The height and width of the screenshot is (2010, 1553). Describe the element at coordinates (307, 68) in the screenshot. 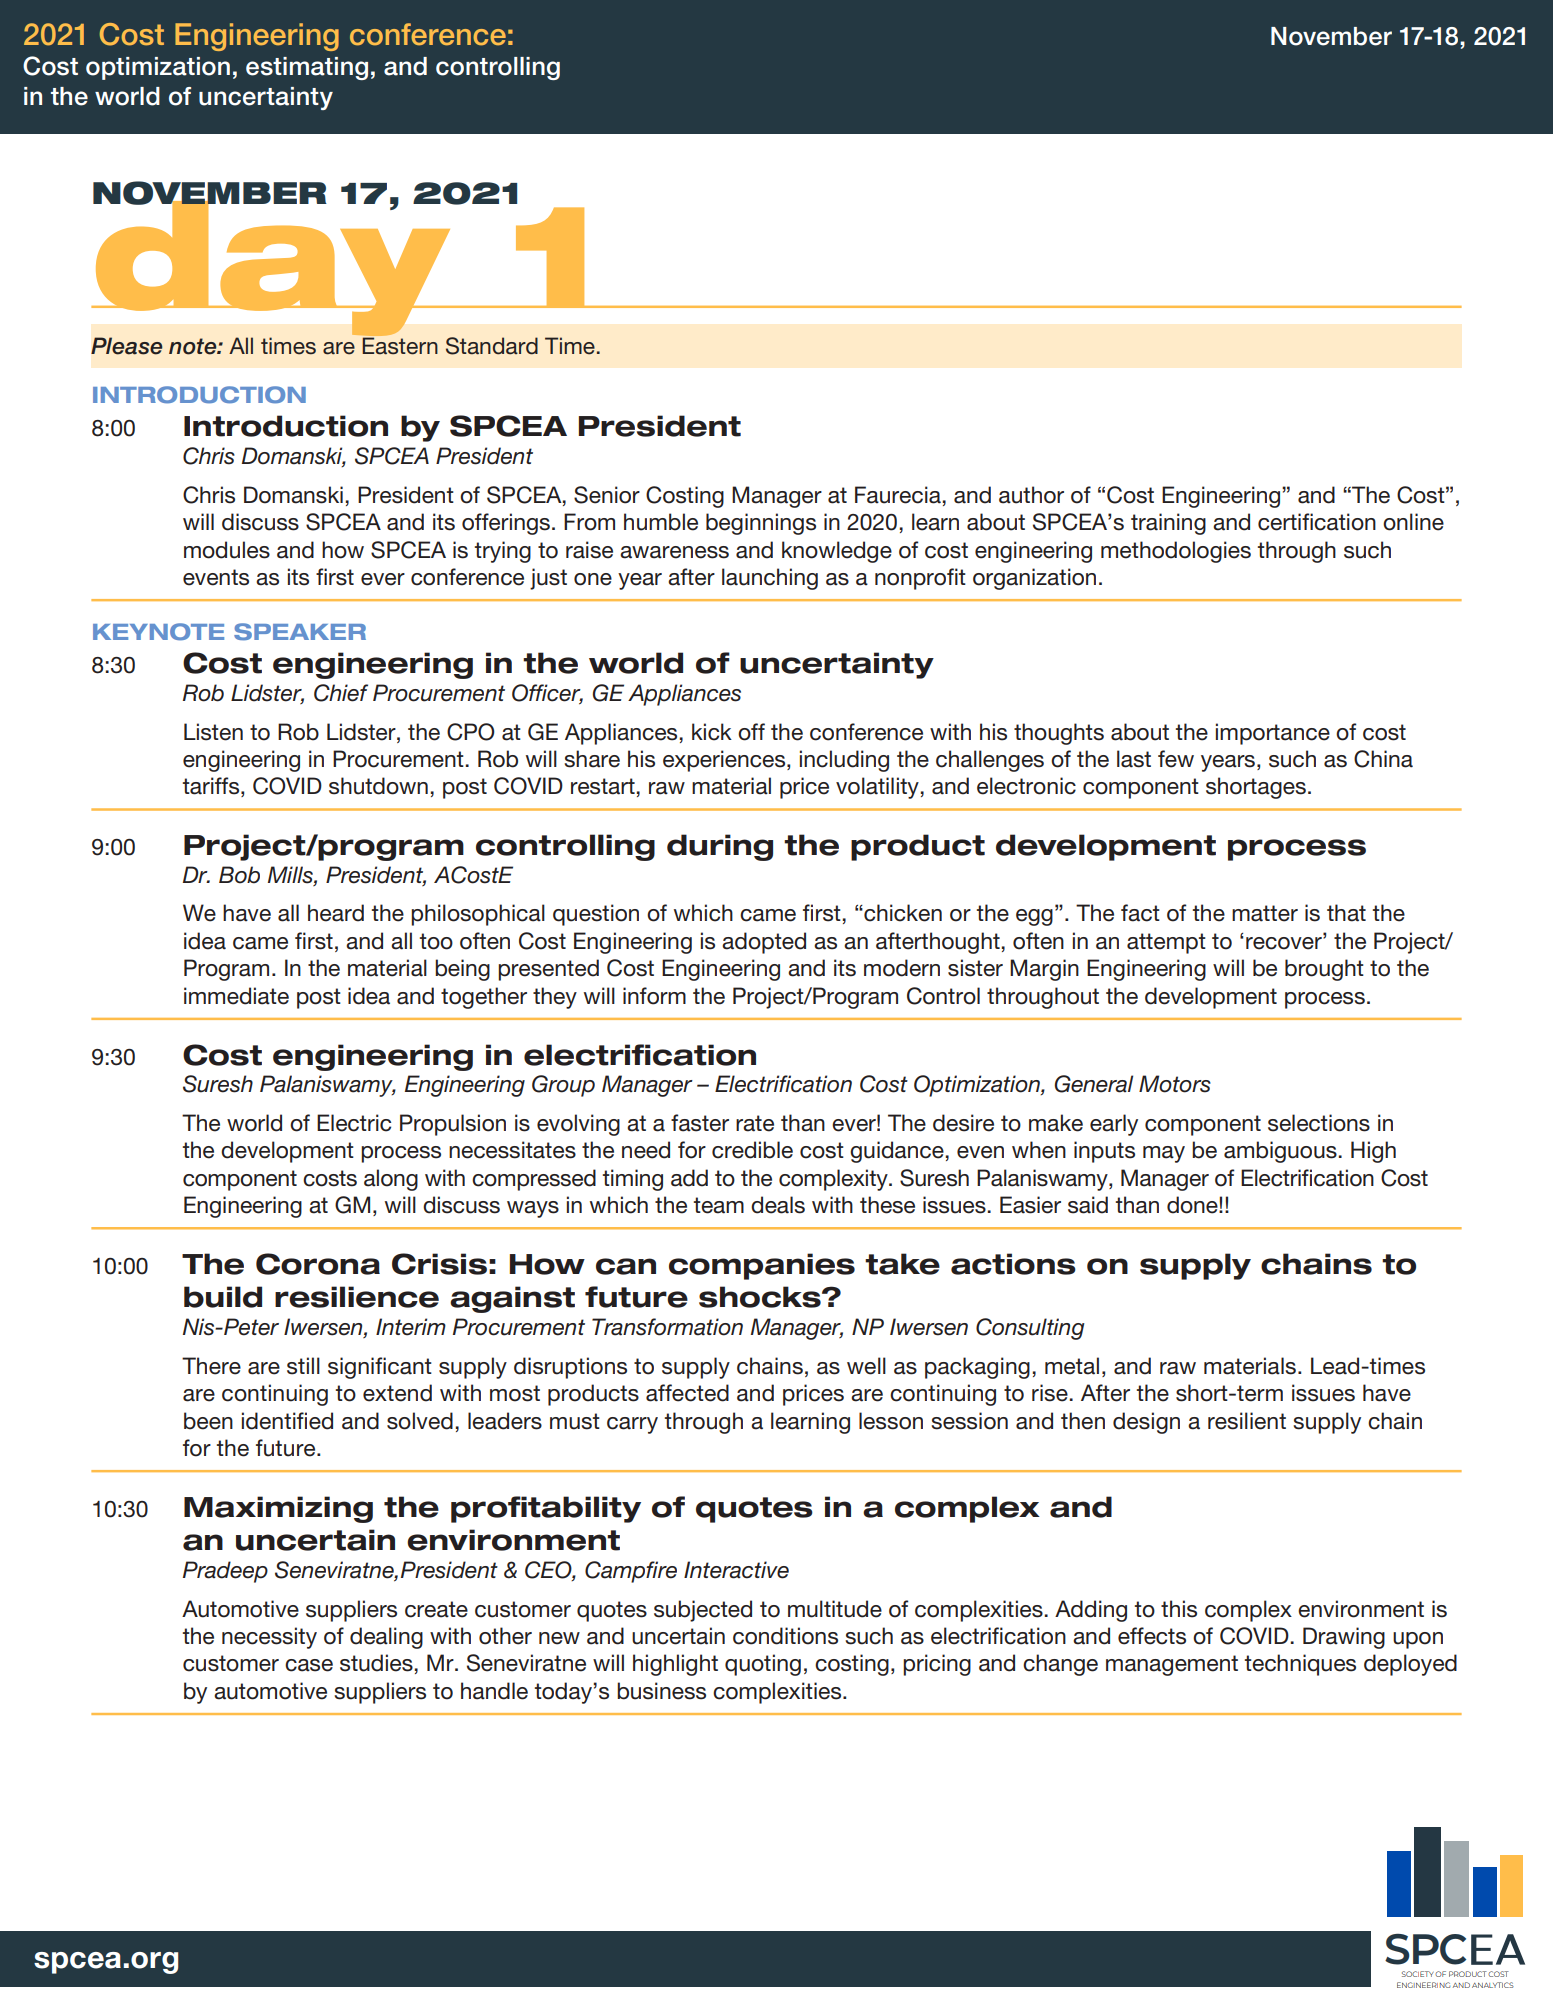

I see `estimating` at that location.
